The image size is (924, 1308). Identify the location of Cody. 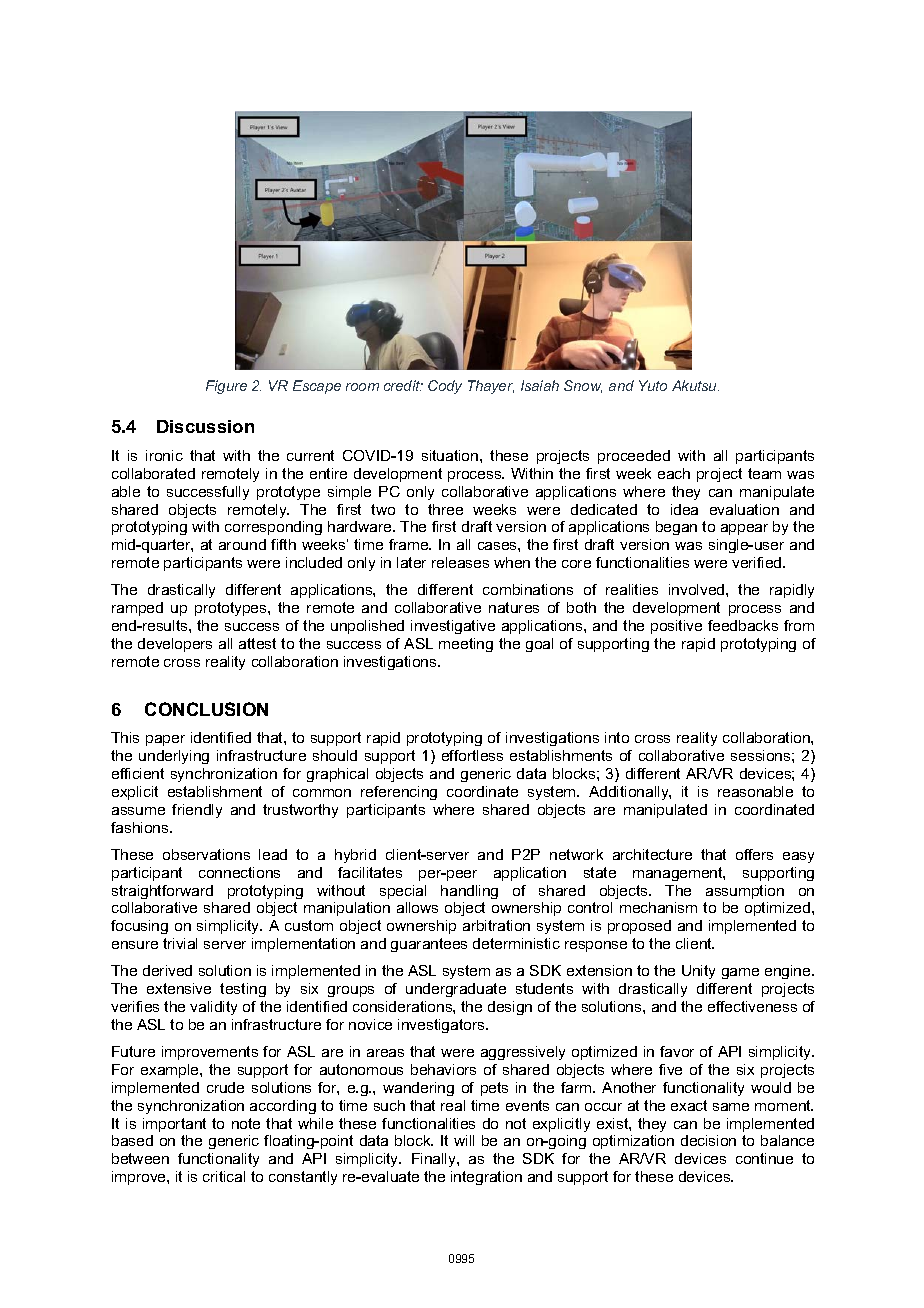
(445, 387).
